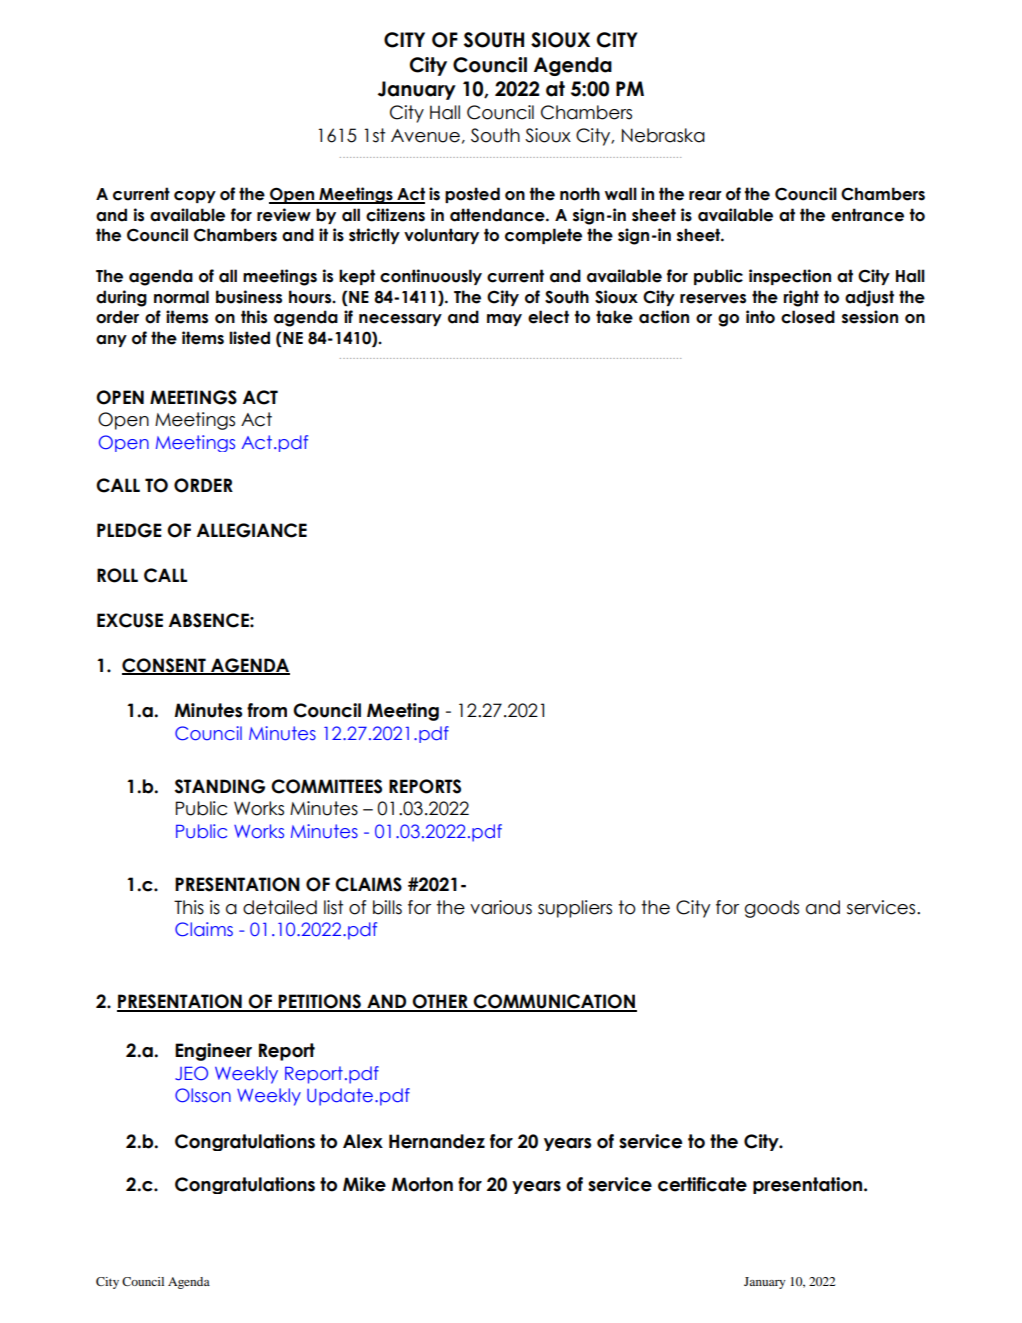  Describe the element at coordinates (195, 197) in the screenshot. I see `copy` at that location.
